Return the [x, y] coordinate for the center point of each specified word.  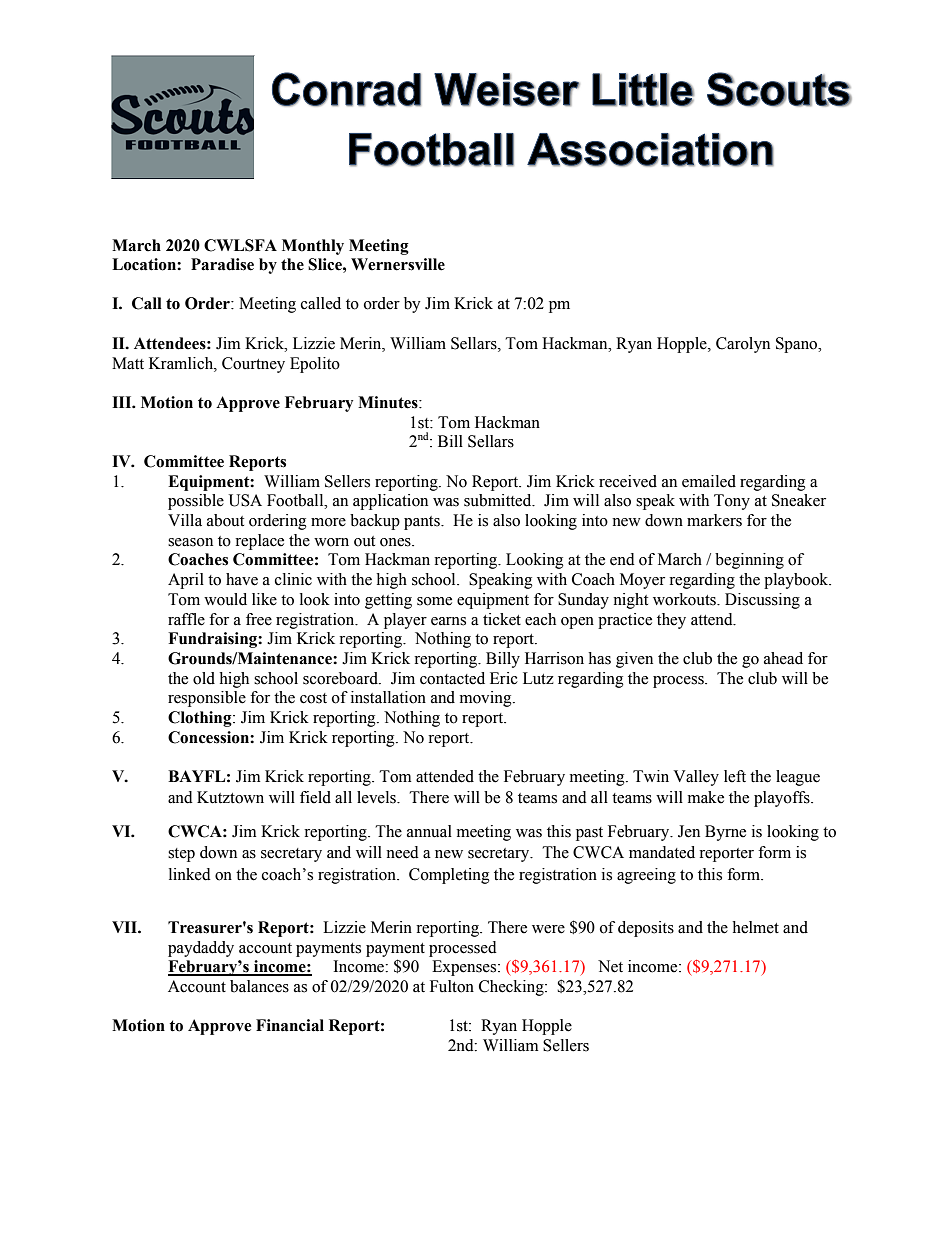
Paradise [222, 264]
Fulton [452, 986]
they [671, 621]
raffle [186, 619]
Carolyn [743, 345]
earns [448, 621]
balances [259, 986]
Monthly [313, 247]
